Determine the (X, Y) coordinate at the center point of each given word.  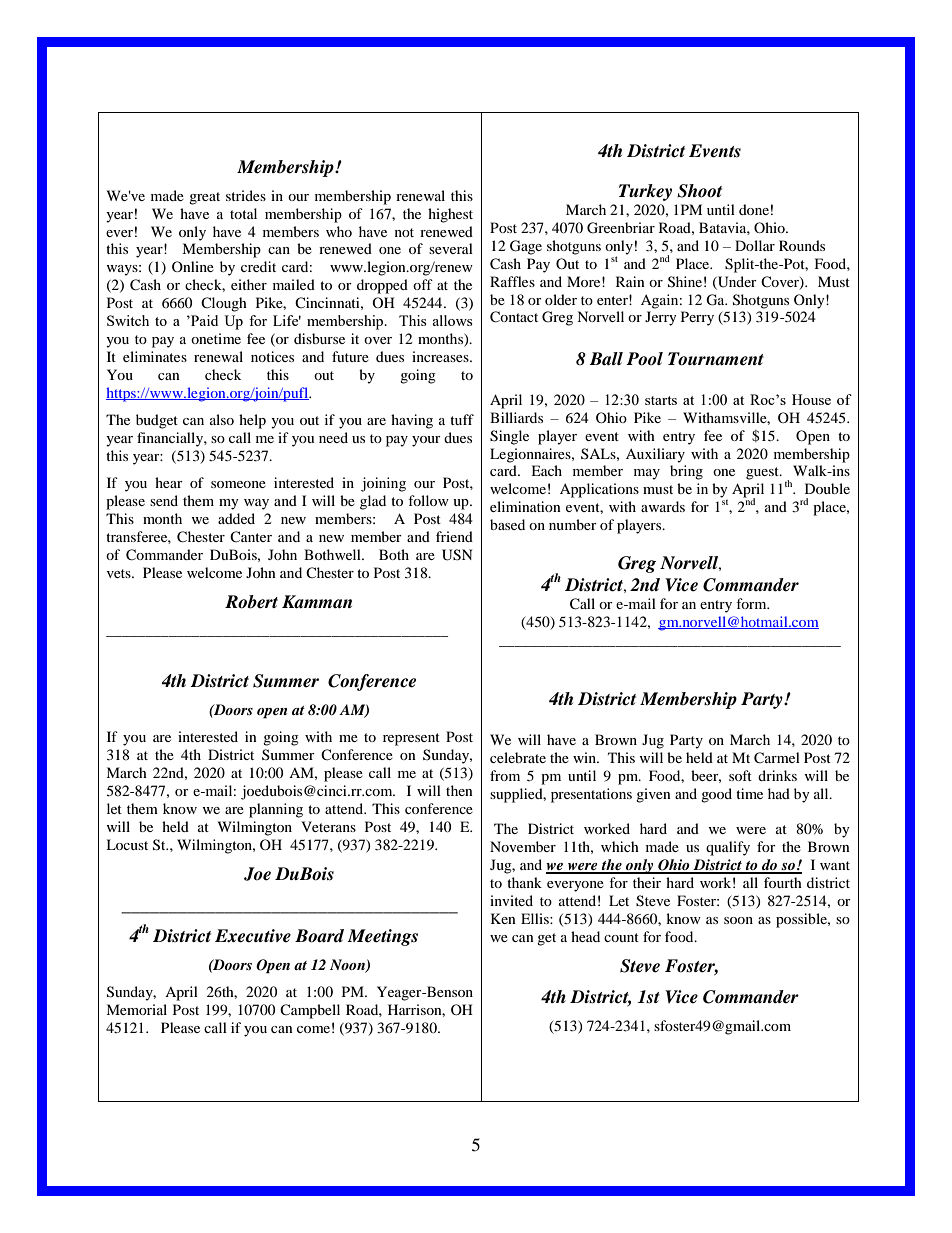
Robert (251, 602)
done (754, 209)
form (752, 603)
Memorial (136, 1009)
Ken (503, 918)
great (204, 198)
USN (457, 555)
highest (450, 215)
